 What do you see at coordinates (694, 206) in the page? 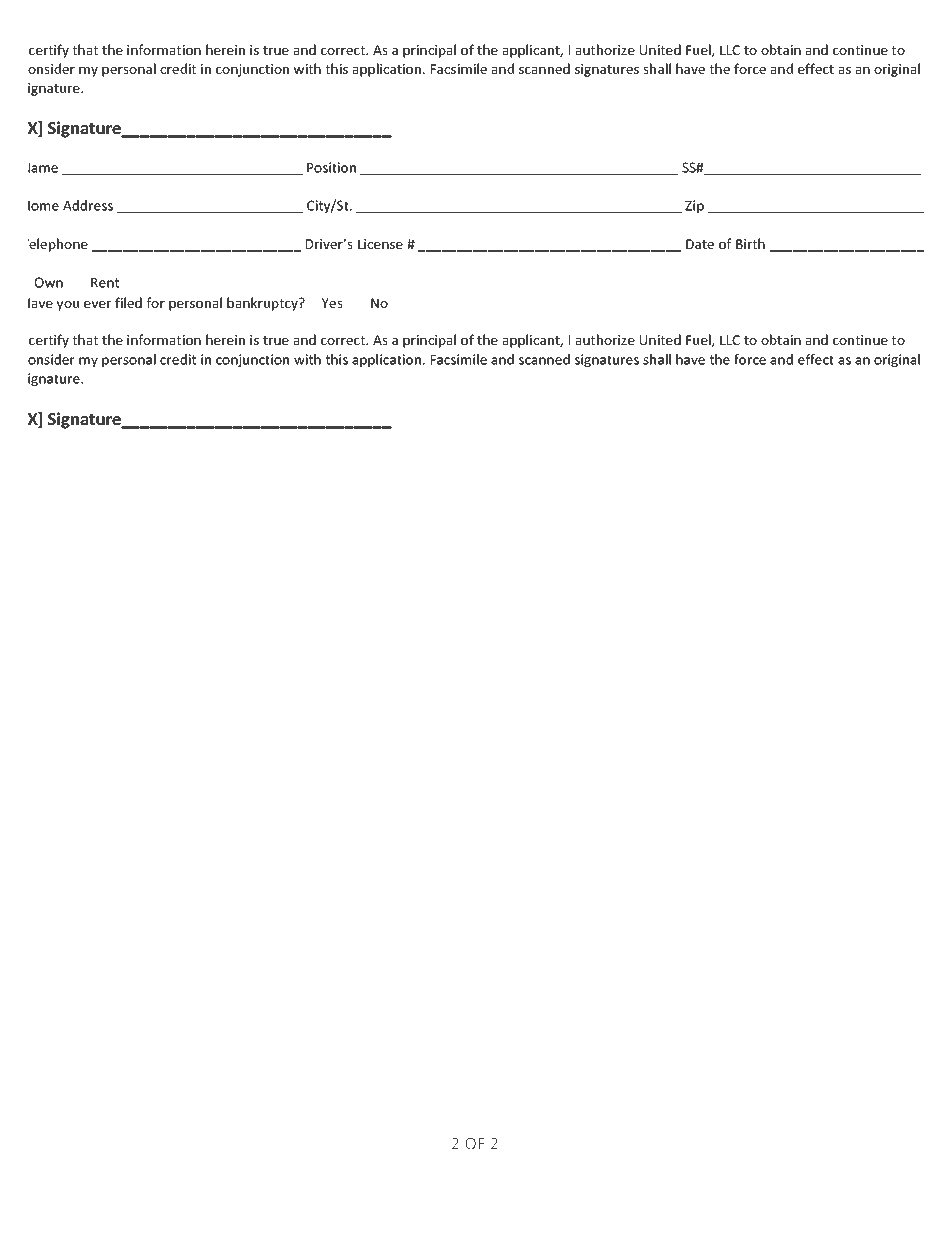
I see `Zip` at bounding box center [694, 206].
